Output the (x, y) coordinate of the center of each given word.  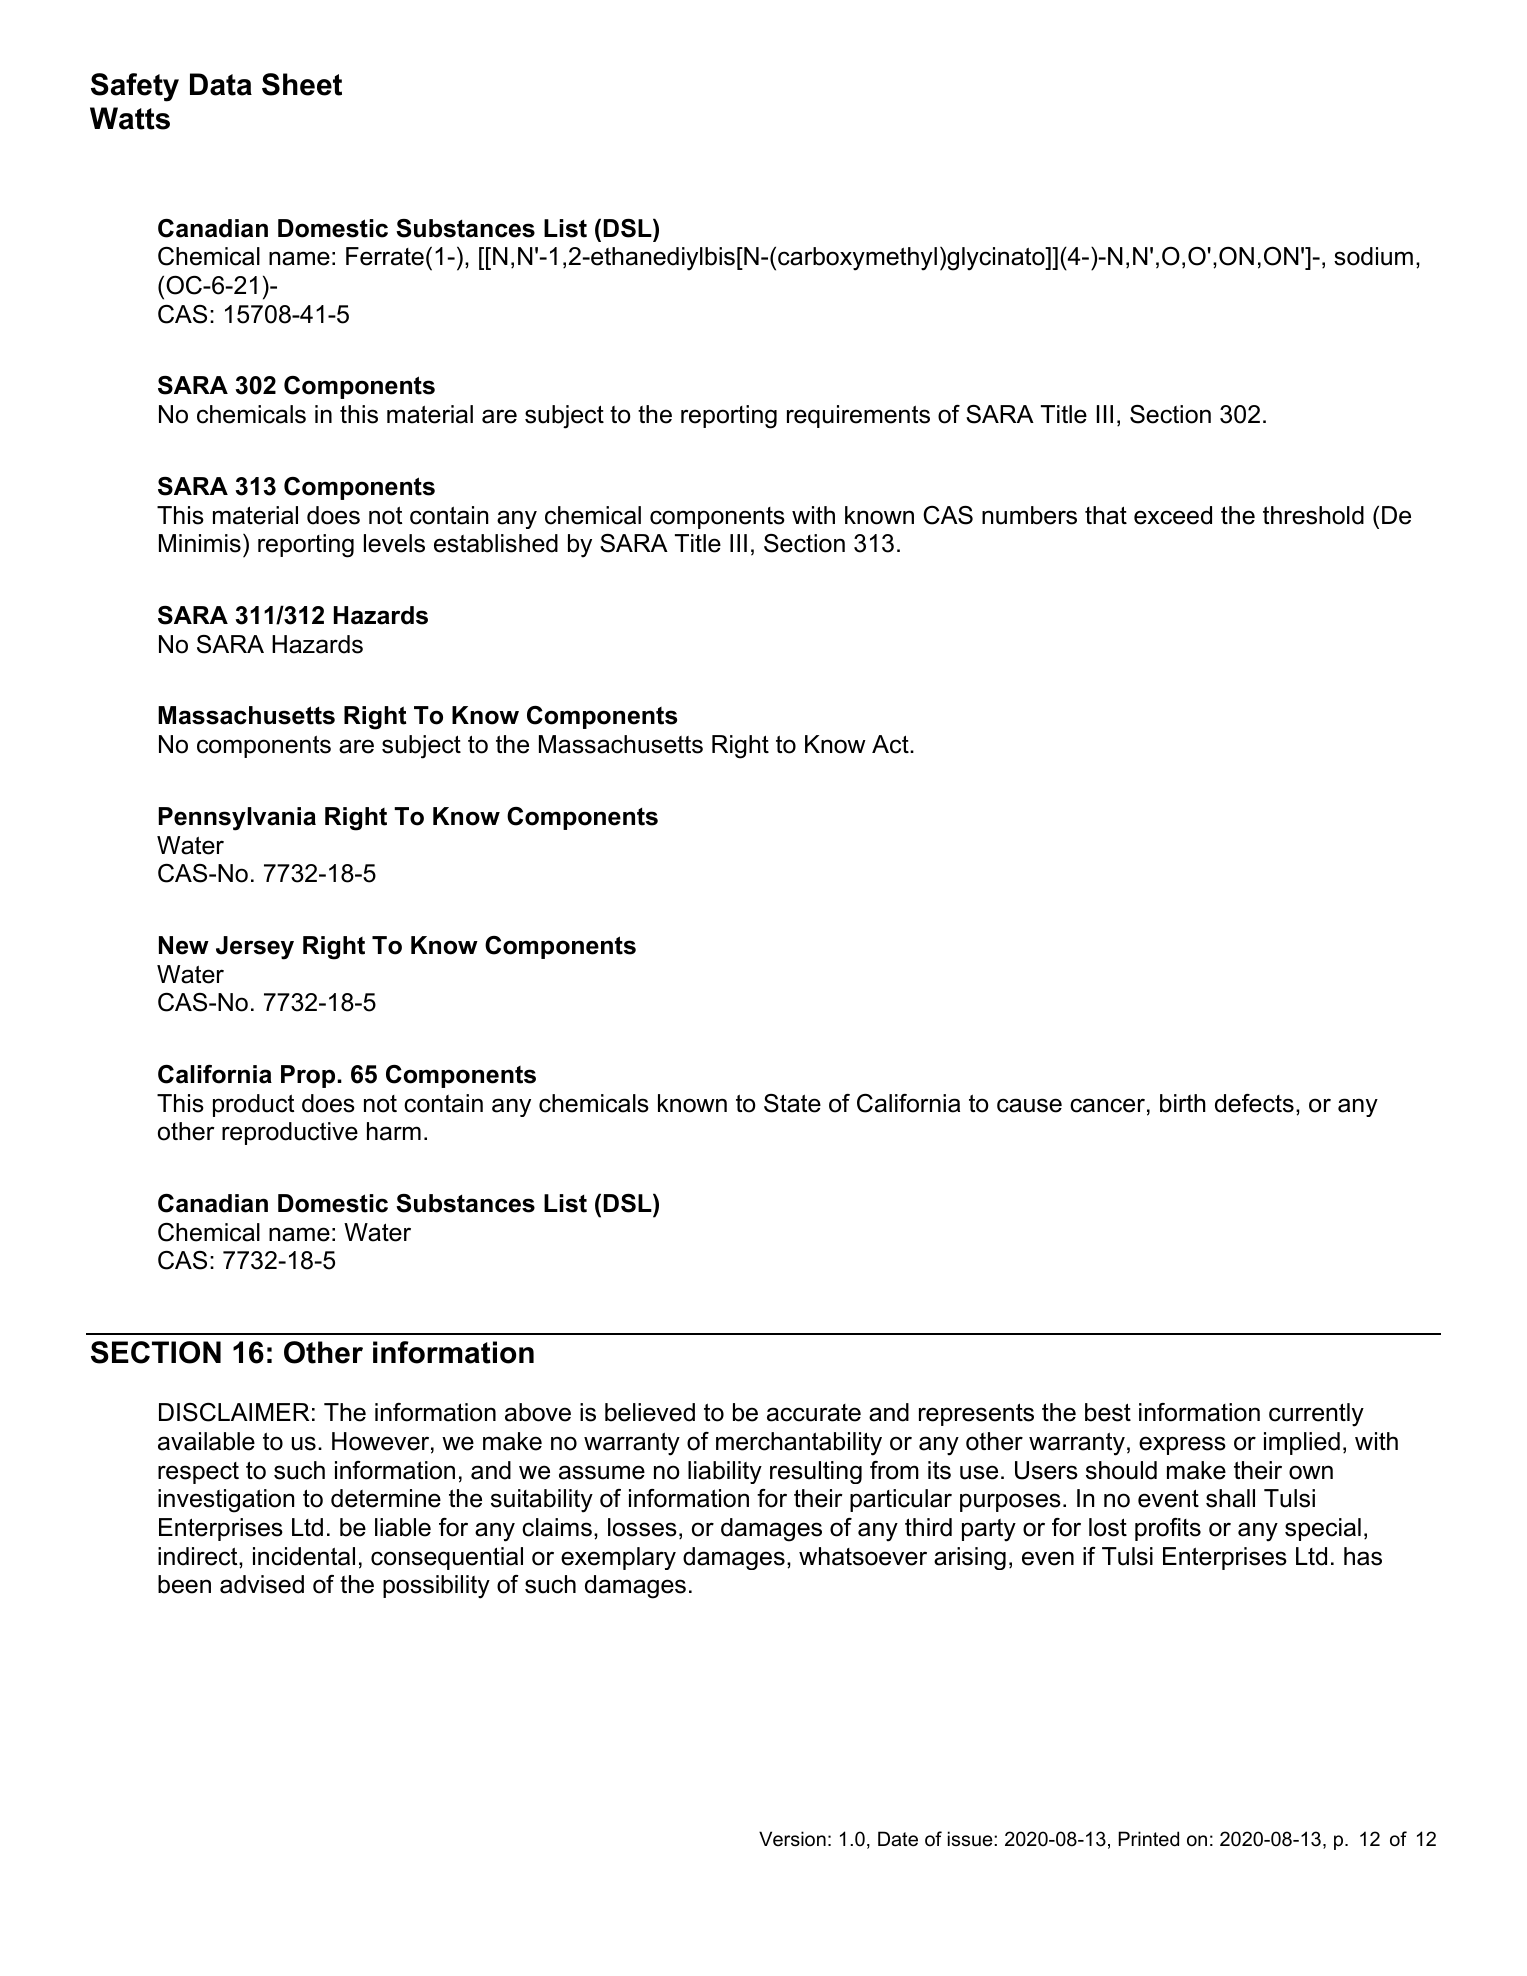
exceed (1173, 515)
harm (394, 1131)
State (792, 1103)
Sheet (302, 84)
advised (262, 1584)
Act (891, 744)
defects (1254, 1103)
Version (792, 1839)
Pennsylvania (237, 819)
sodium (1373, 256)
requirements (858, 416)
